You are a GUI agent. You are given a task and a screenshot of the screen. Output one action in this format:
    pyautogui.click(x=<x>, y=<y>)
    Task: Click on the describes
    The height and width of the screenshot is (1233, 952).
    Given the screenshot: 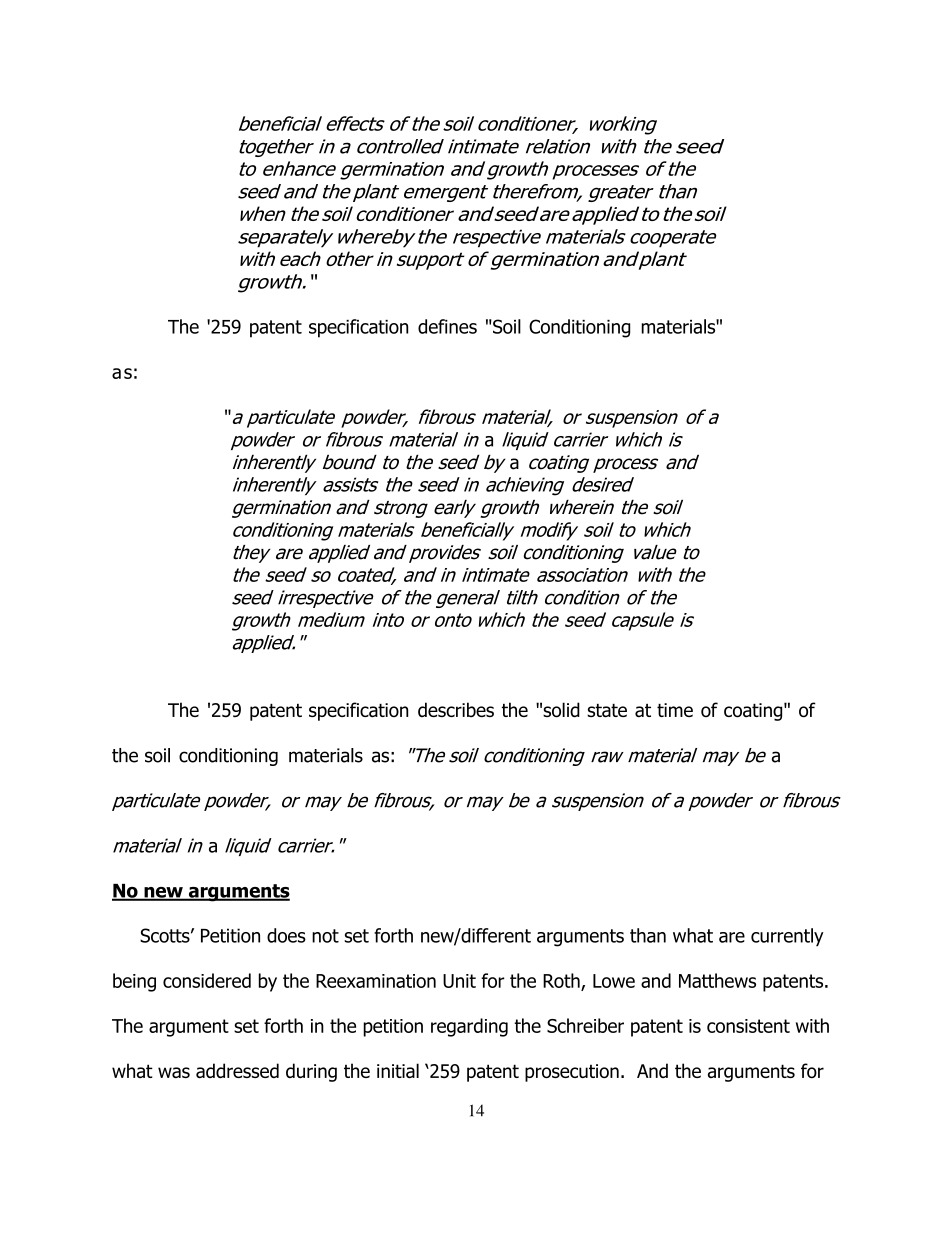 What is the action you would take?
    pyautogui.click(x=456, y=710)
